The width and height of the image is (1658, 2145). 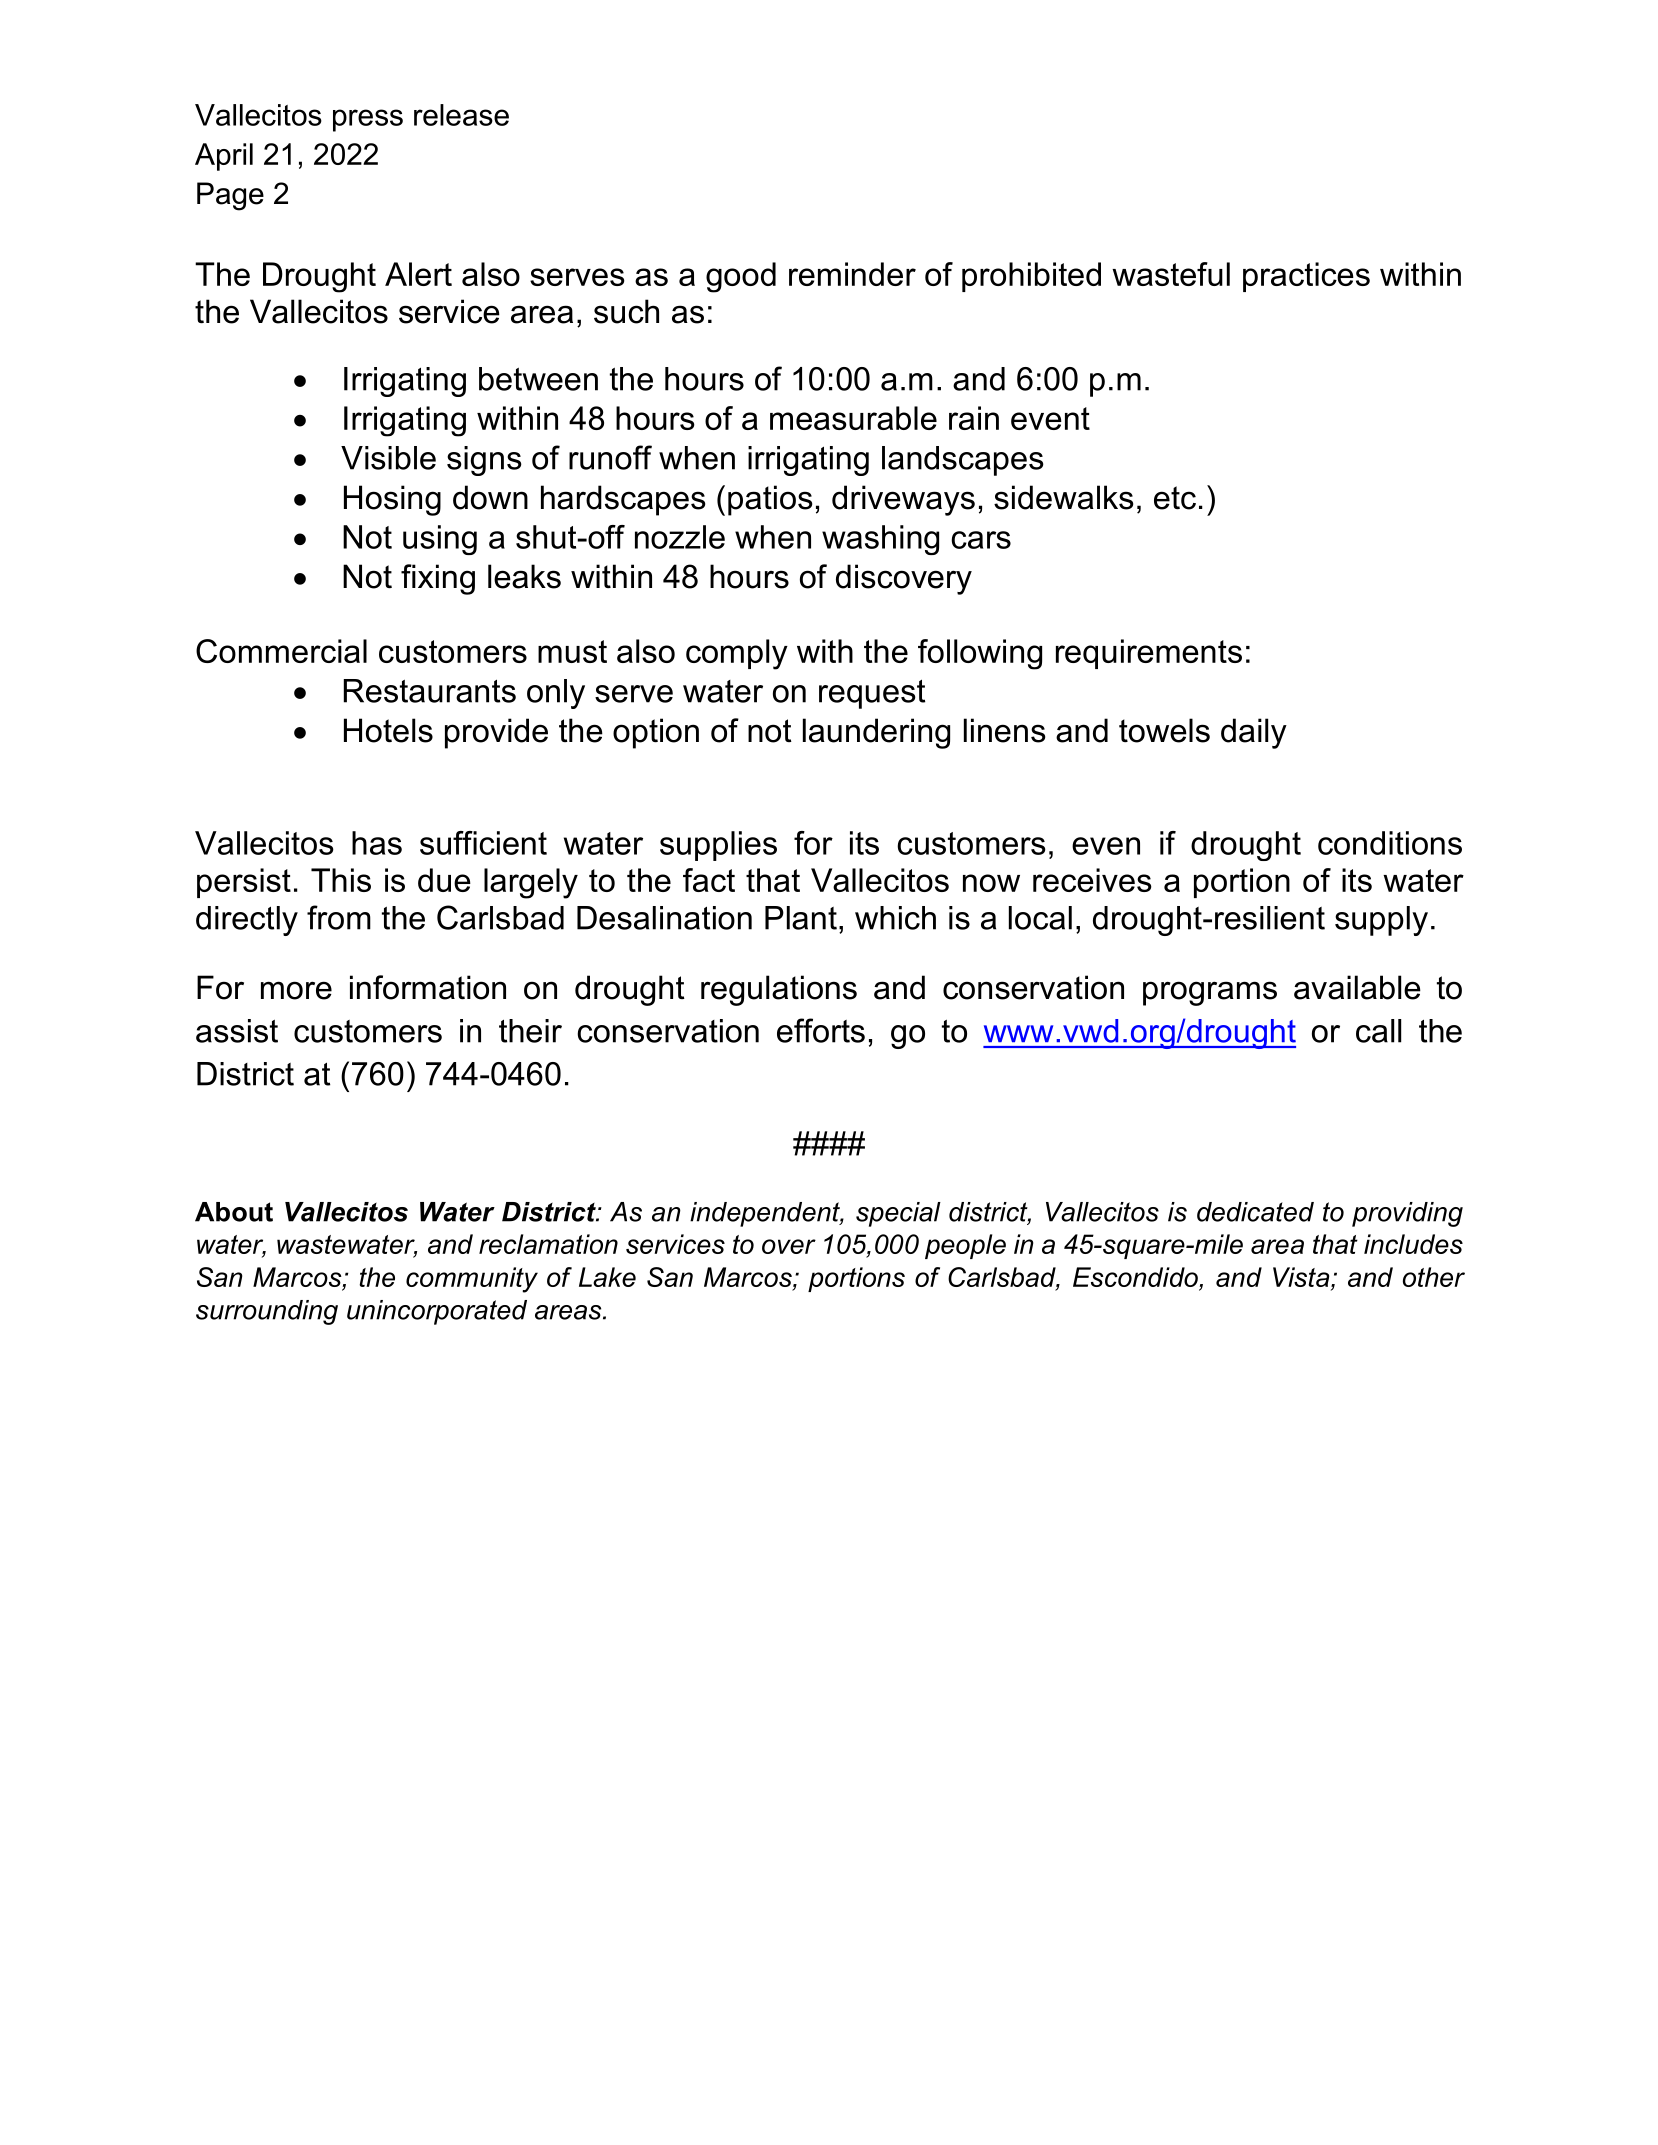 What do you see at coordinates (437, 1312) in the image?
I see `unincorporated` at bounding box center [437, 1312].
